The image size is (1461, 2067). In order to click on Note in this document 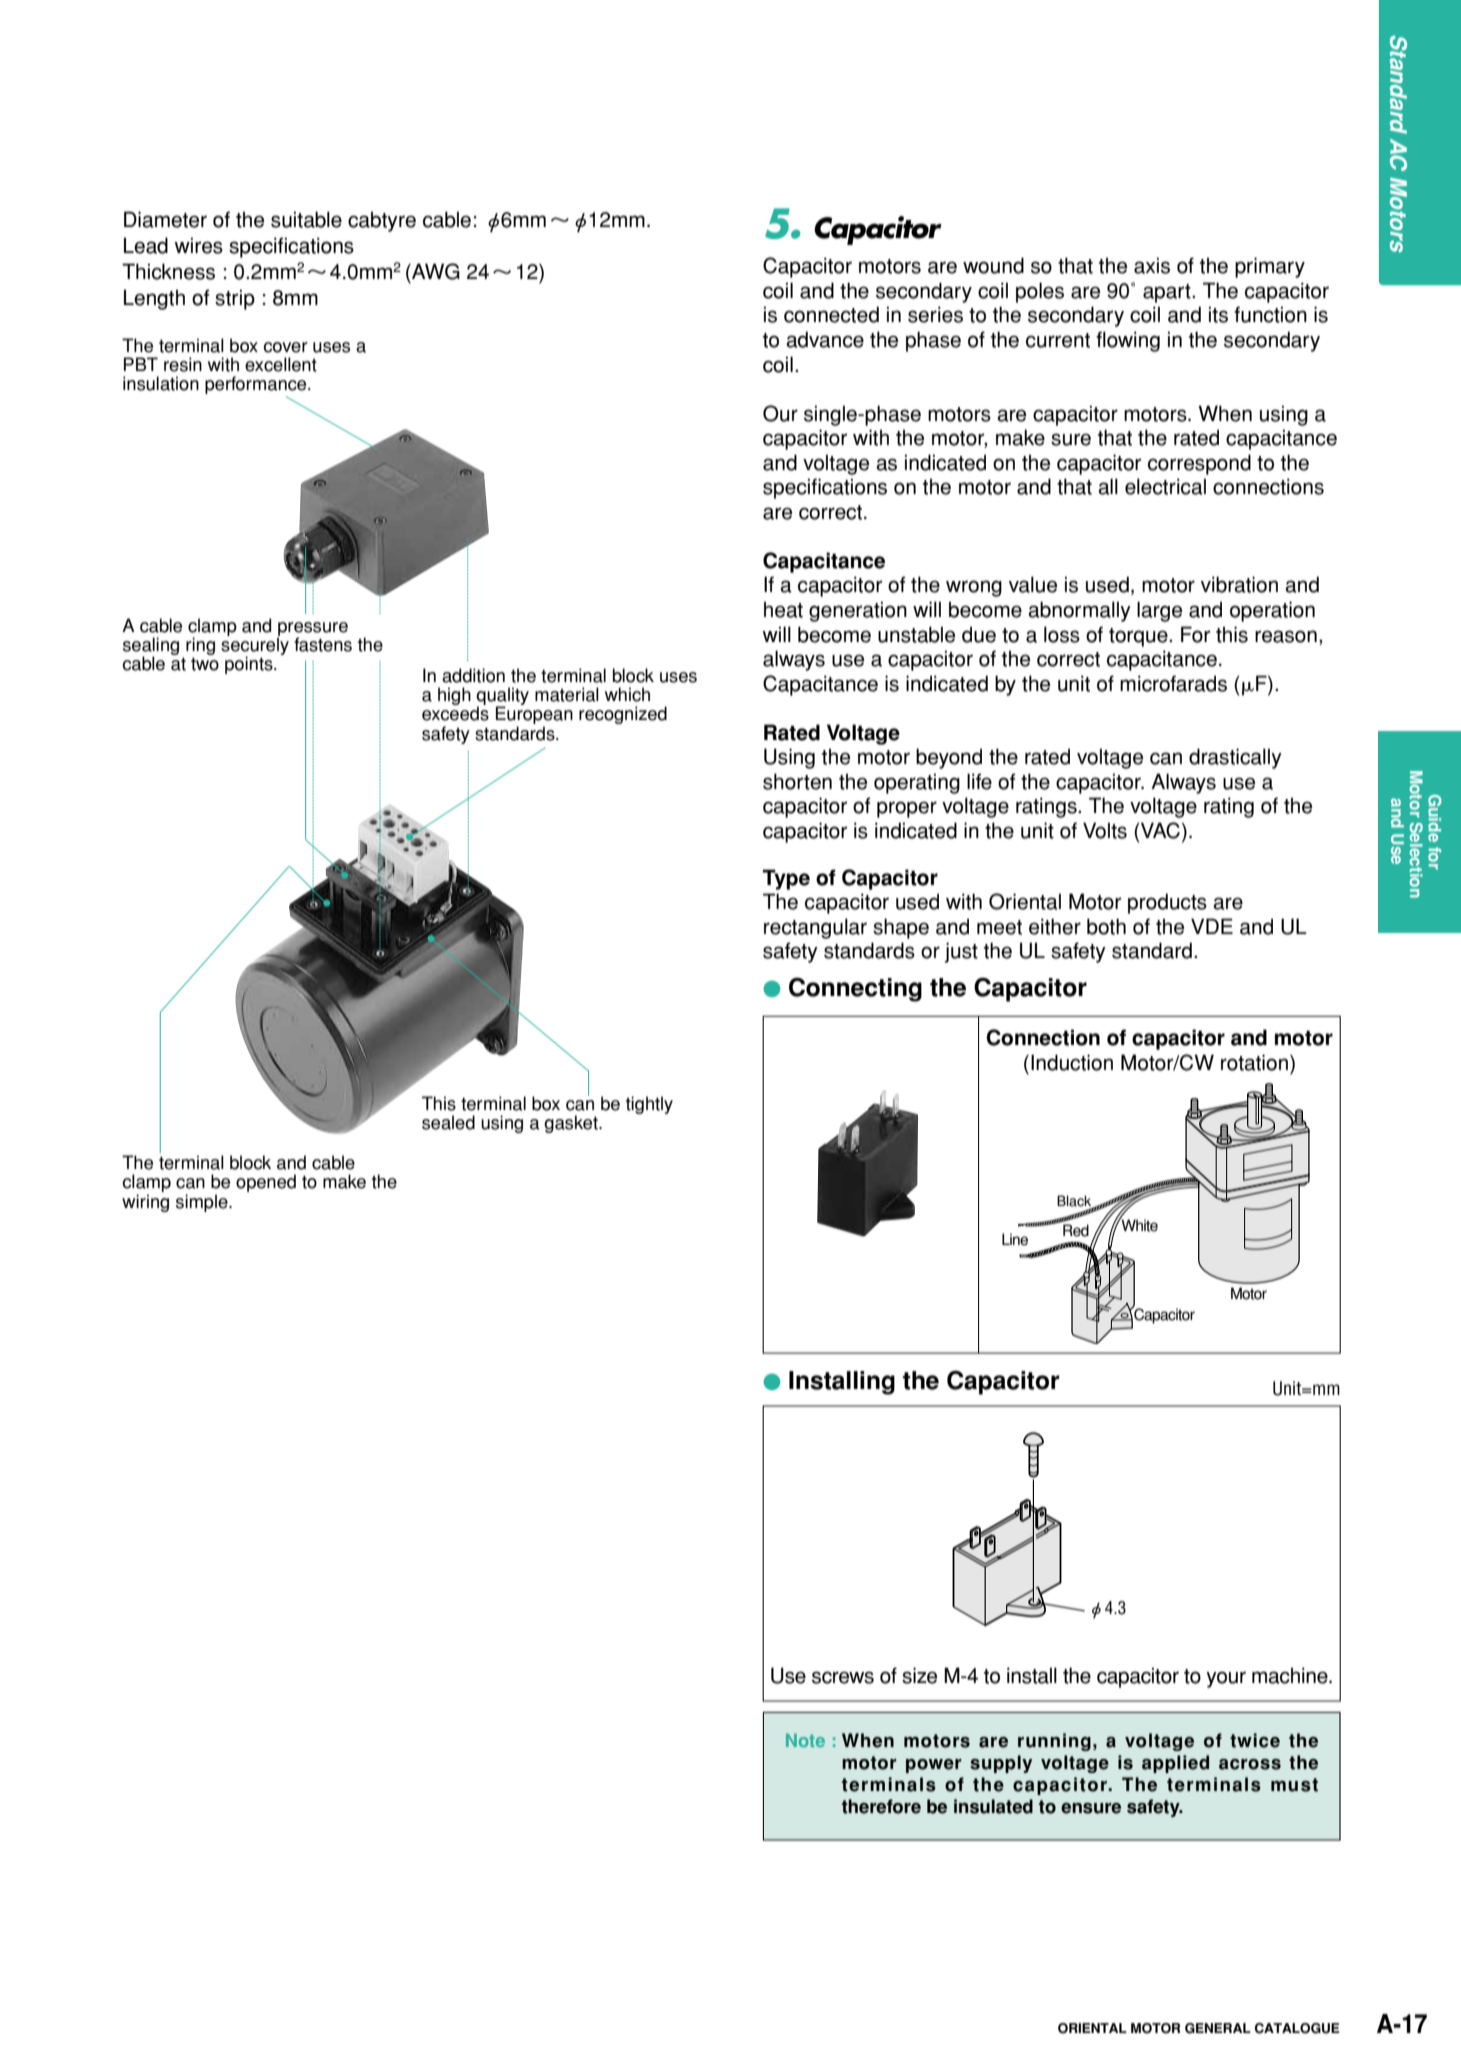, I will do `click(805, 1740)`.
